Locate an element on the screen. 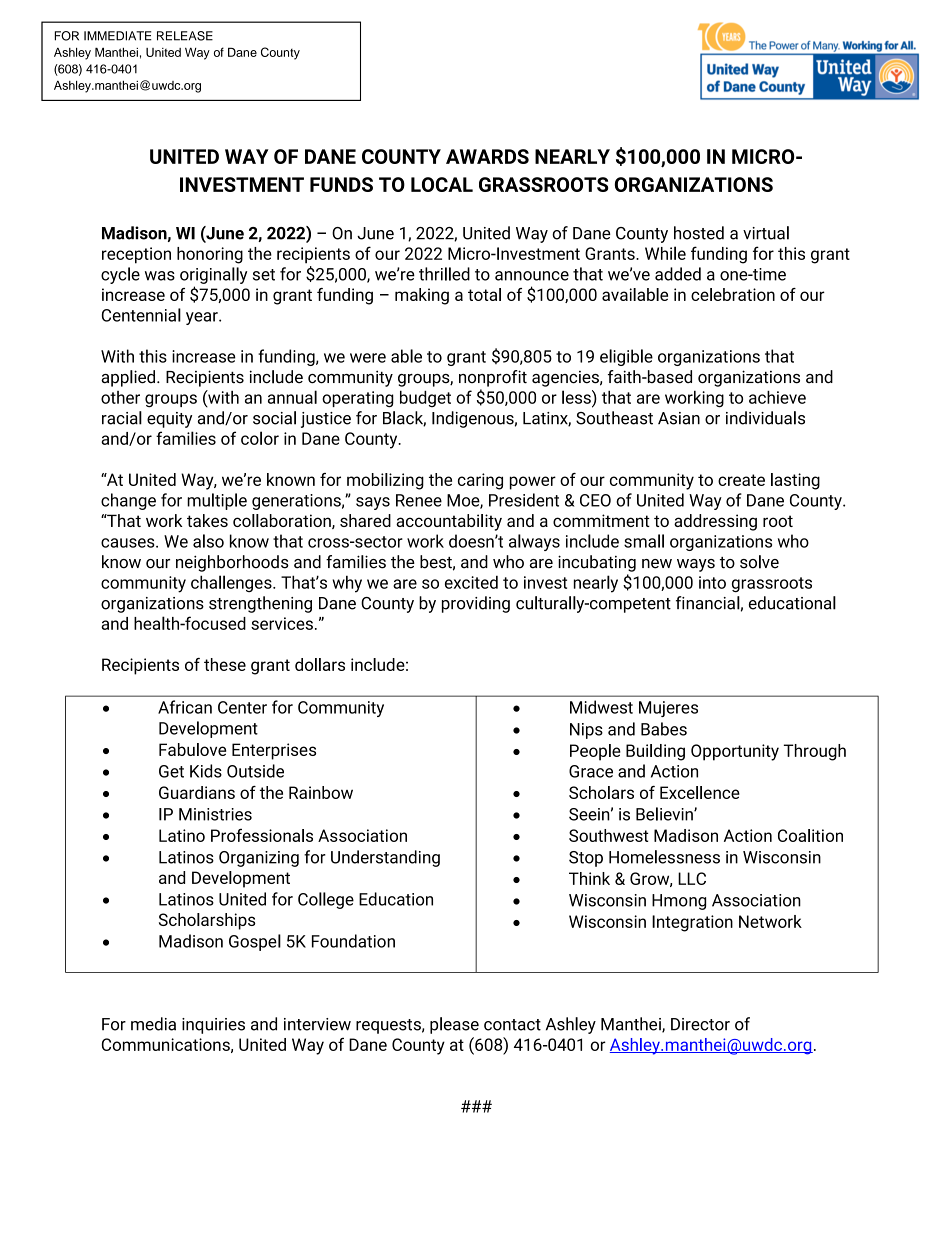  RELEASE is located at coordinates (185, 36).
